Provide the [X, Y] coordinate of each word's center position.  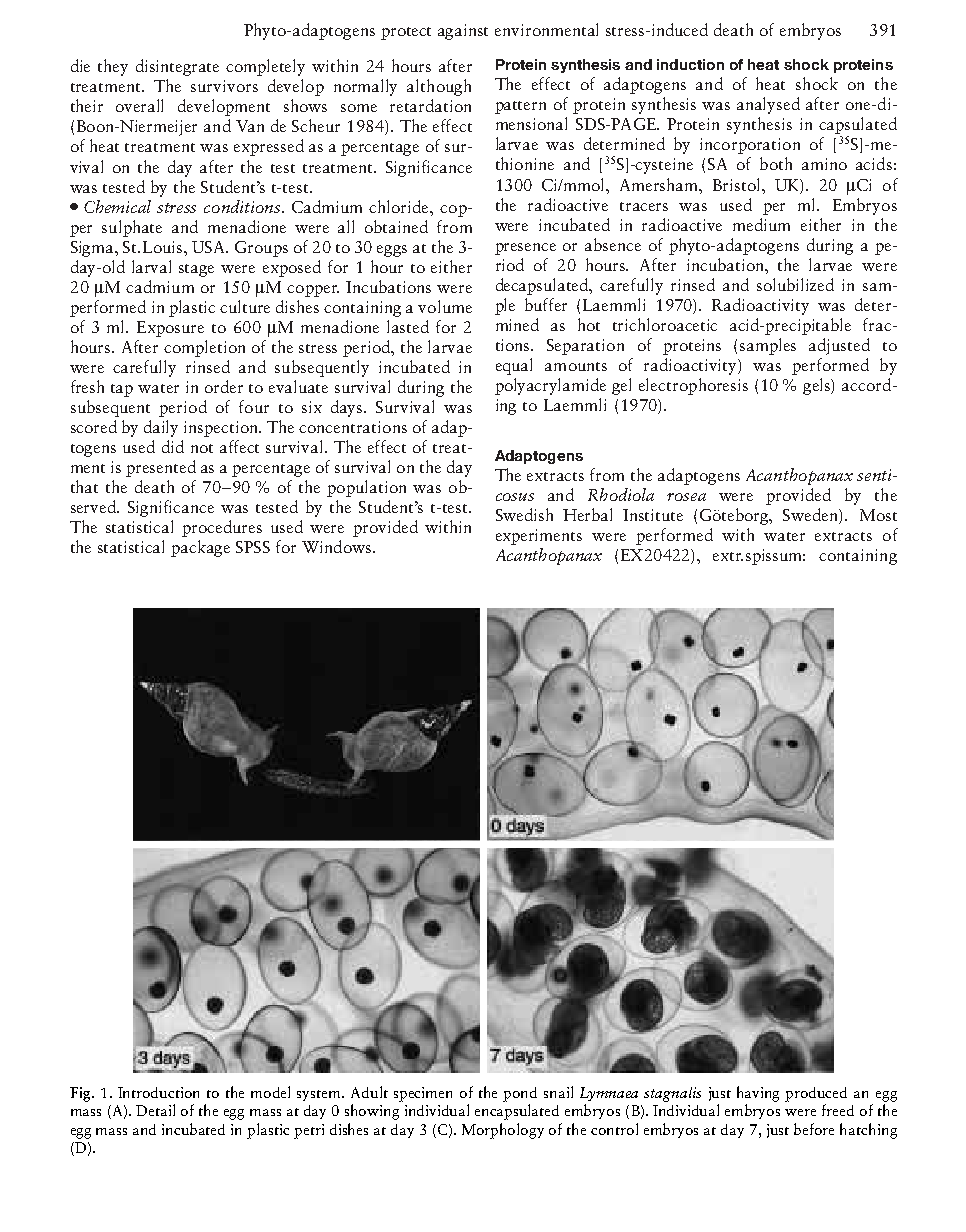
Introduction [158, 1092]
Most [878, 515]
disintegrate [177, 67]
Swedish [524, 514]
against [463, 32]
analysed [768, 105]
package [200, 548]
